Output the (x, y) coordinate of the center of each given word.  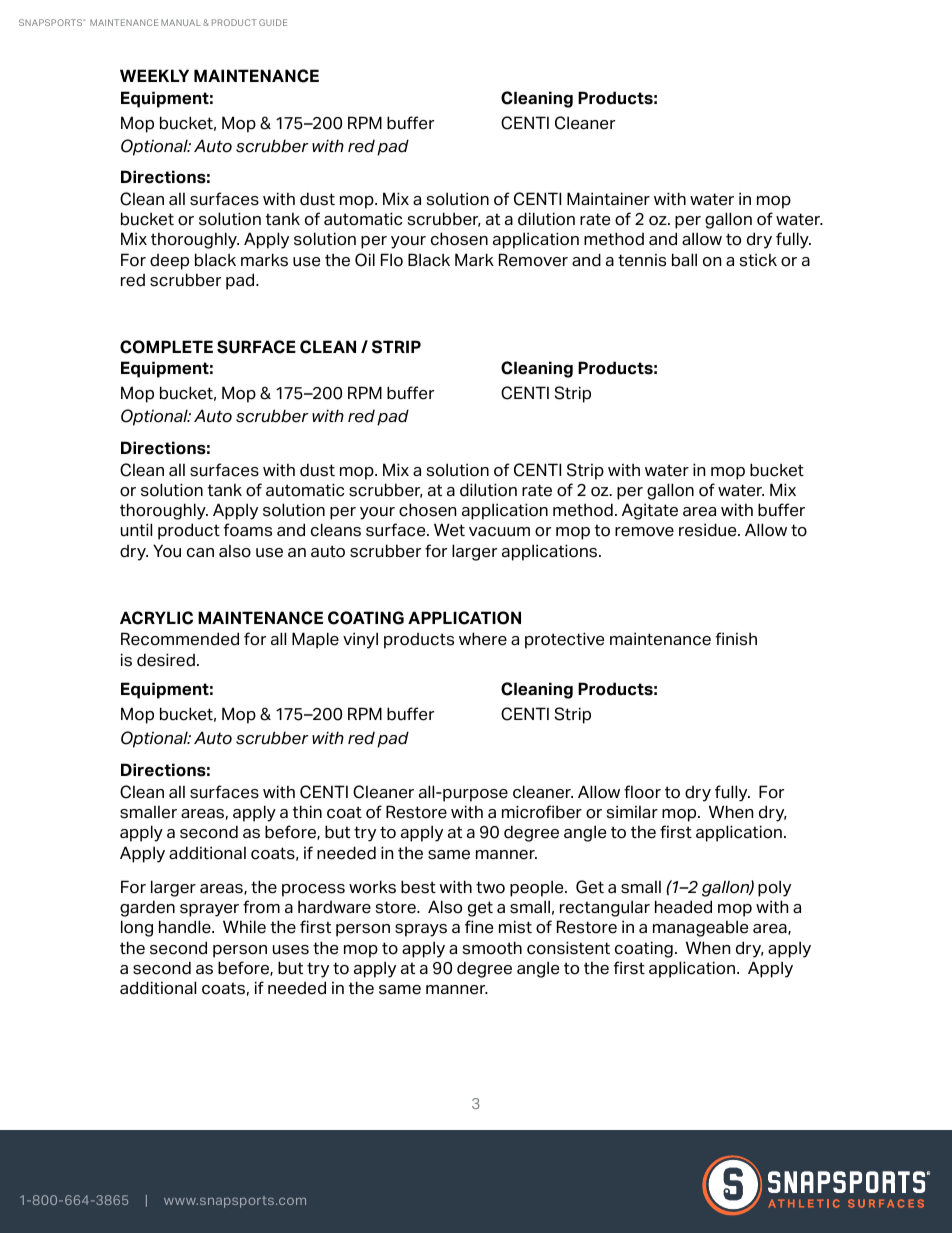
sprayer (209, 910)
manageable (700, 928)
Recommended (180, 639)
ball (684, 260)
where (483, 639)
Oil (365, 260)
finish (736, 639)
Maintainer (608, 199)
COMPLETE (166, 347)
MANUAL (181, 22)
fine (479, 927)
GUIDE (273, 22)
